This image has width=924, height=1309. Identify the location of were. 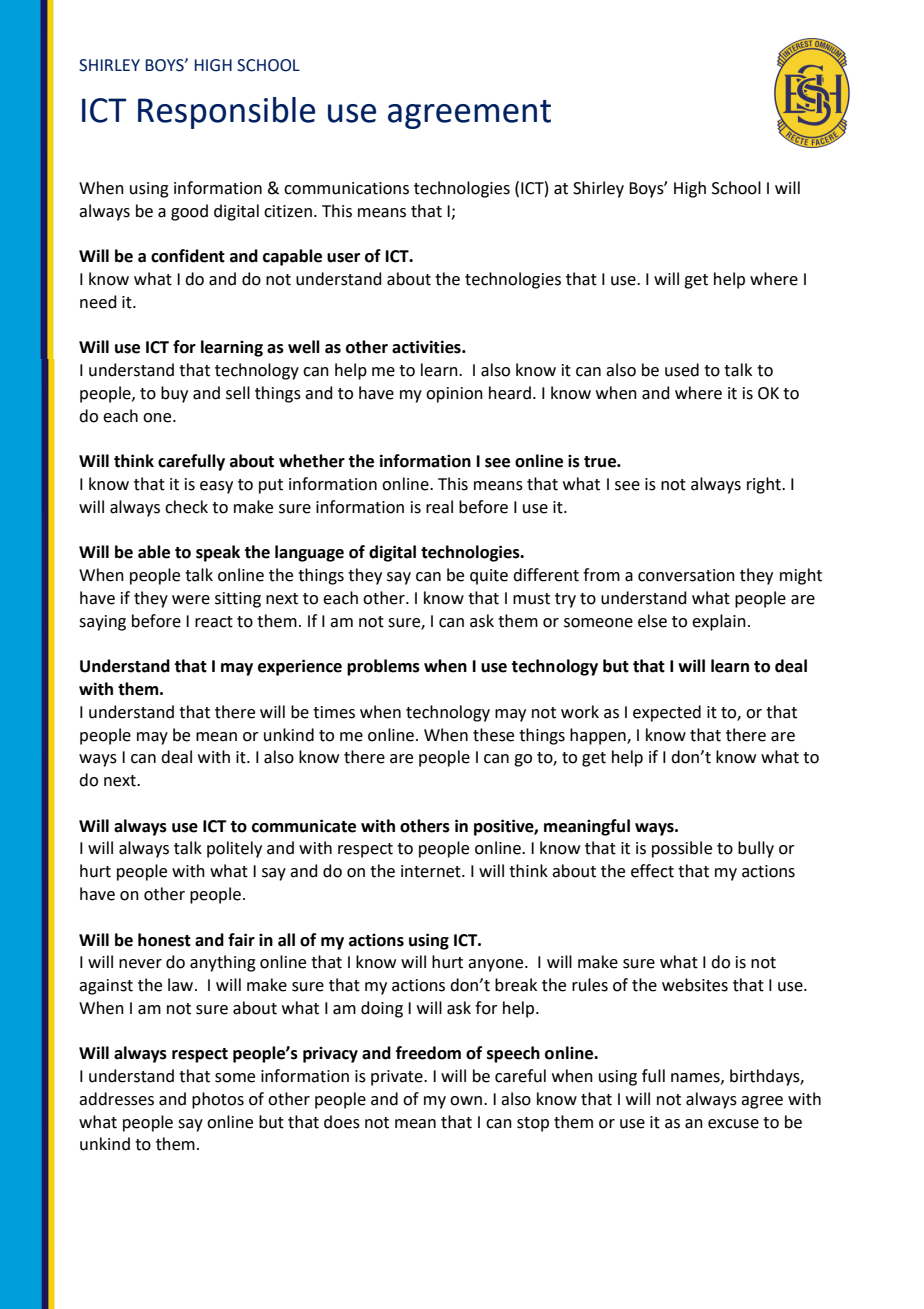
(191, 600).
